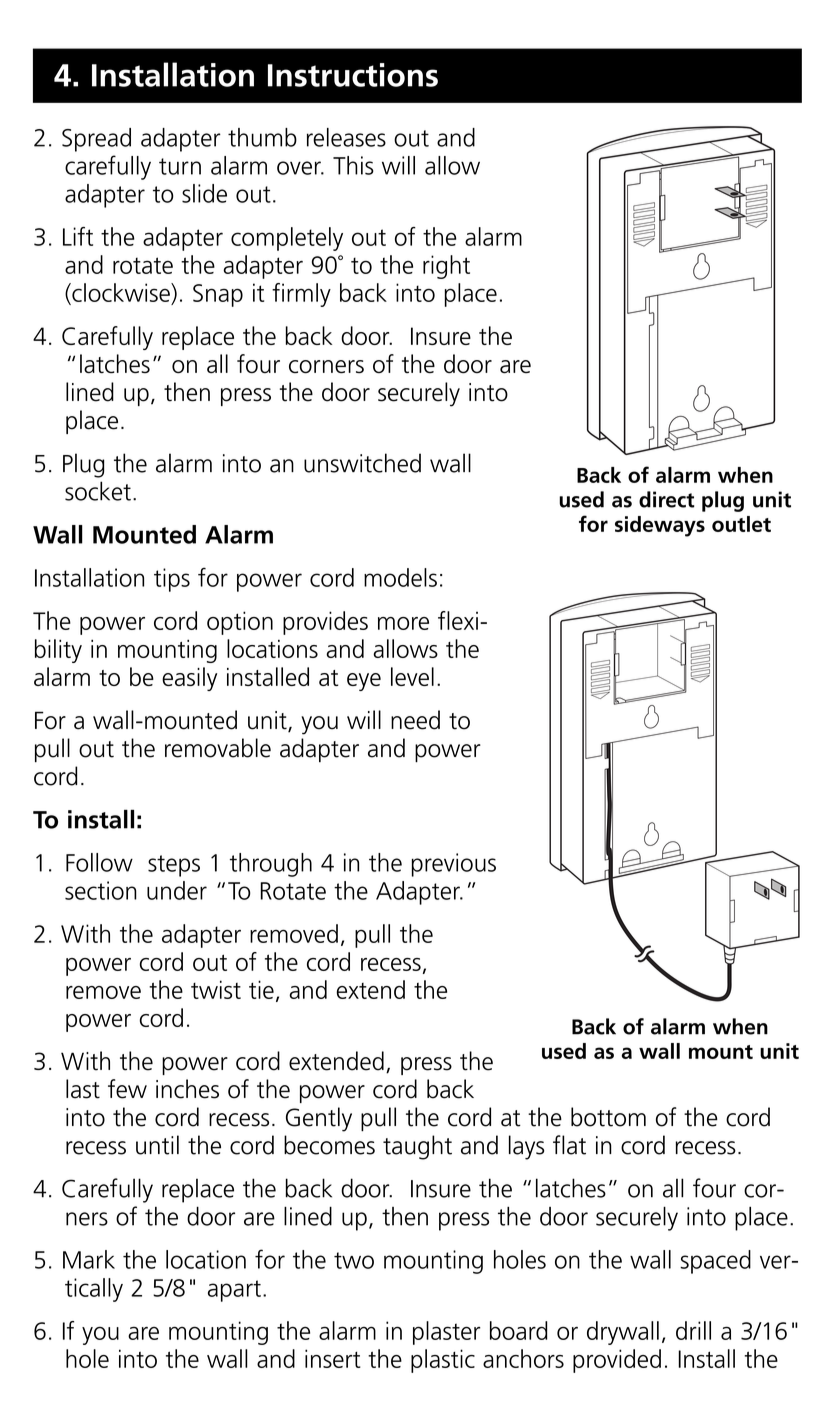 The height and width of the screenshot is (1426, 840). I want to click on models, so click(400, 577).
